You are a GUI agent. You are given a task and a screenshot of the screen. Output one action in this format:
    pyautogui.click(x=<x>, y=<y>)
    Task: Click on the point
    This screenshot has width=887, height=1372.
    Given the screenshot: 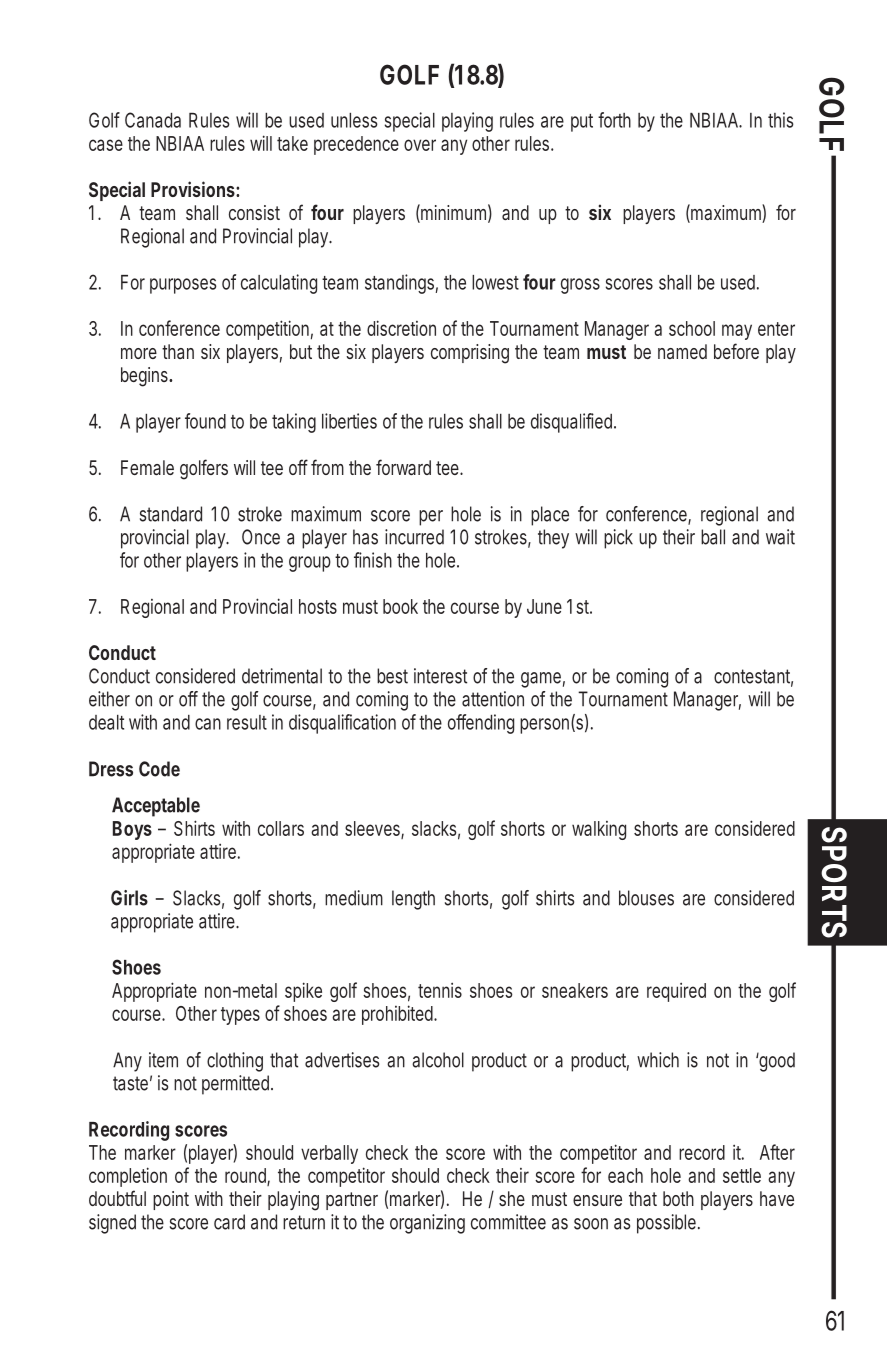 What is the action you would take?
    pyautogui.click(x=171, y=1200)
